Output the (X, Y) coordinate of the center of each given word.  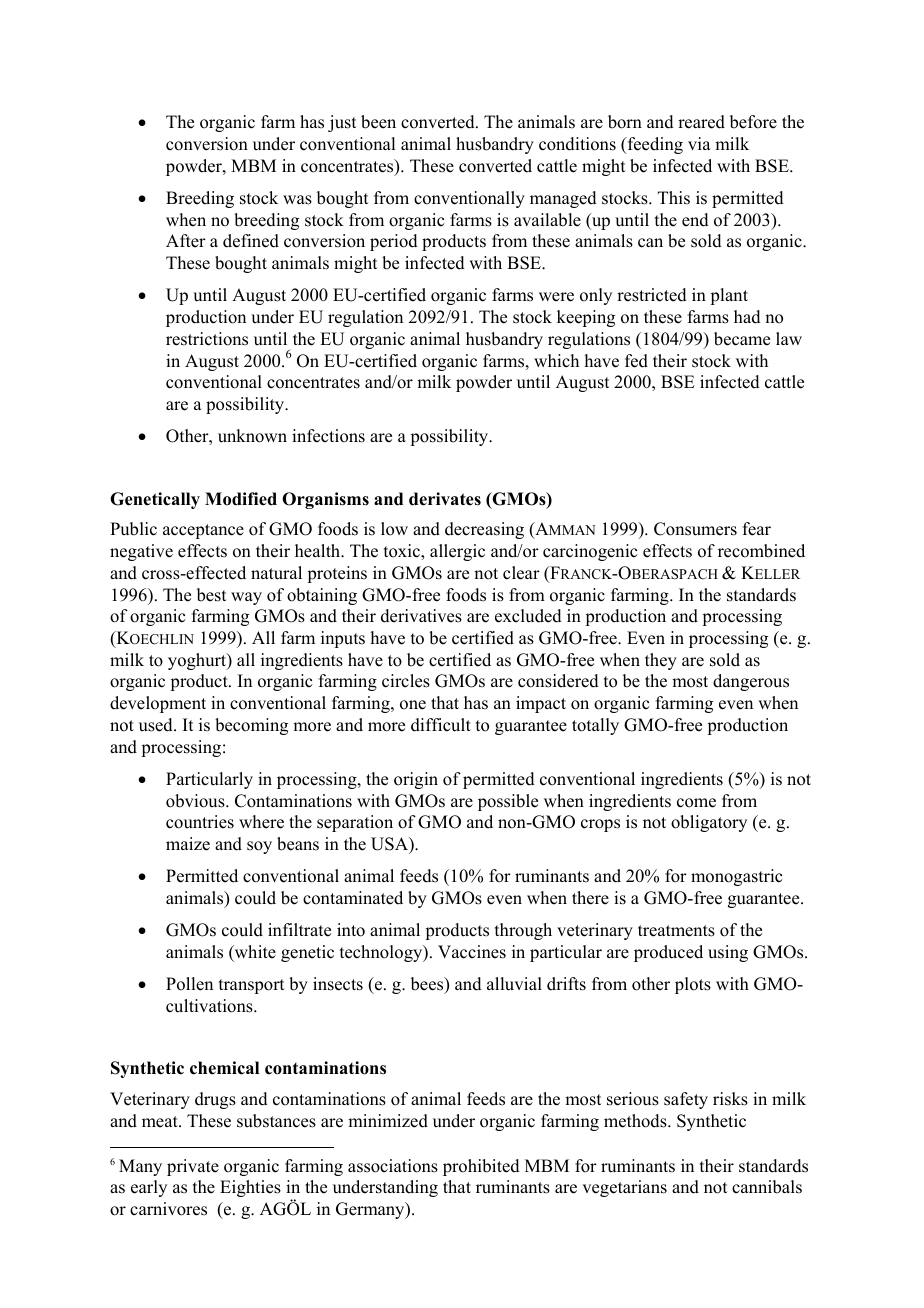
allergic (457, 552)
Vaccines (472, 952)
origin (416, 780)
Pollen (189, 984)
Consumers (695, 529)
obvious (196, 801)
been (378, 122)
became (742, 339)
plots (693, 985)
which (556, 361)
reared (701, 122)
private (193, 1167)
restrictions (207, 339)
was (297, 200)
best (211, 595)
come (696, 803)
